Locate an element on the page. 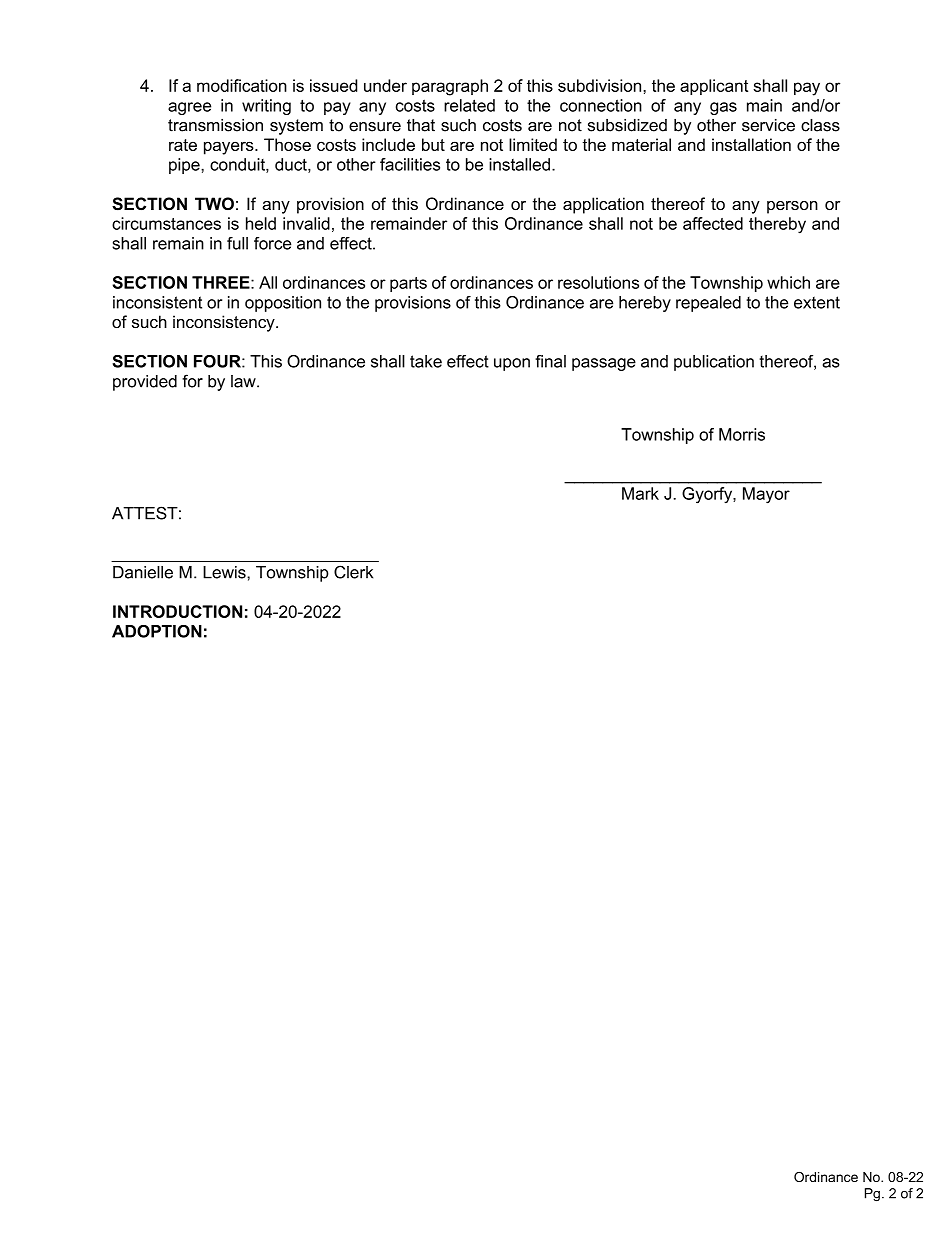  Morris is located at coordinates (742, 434).
